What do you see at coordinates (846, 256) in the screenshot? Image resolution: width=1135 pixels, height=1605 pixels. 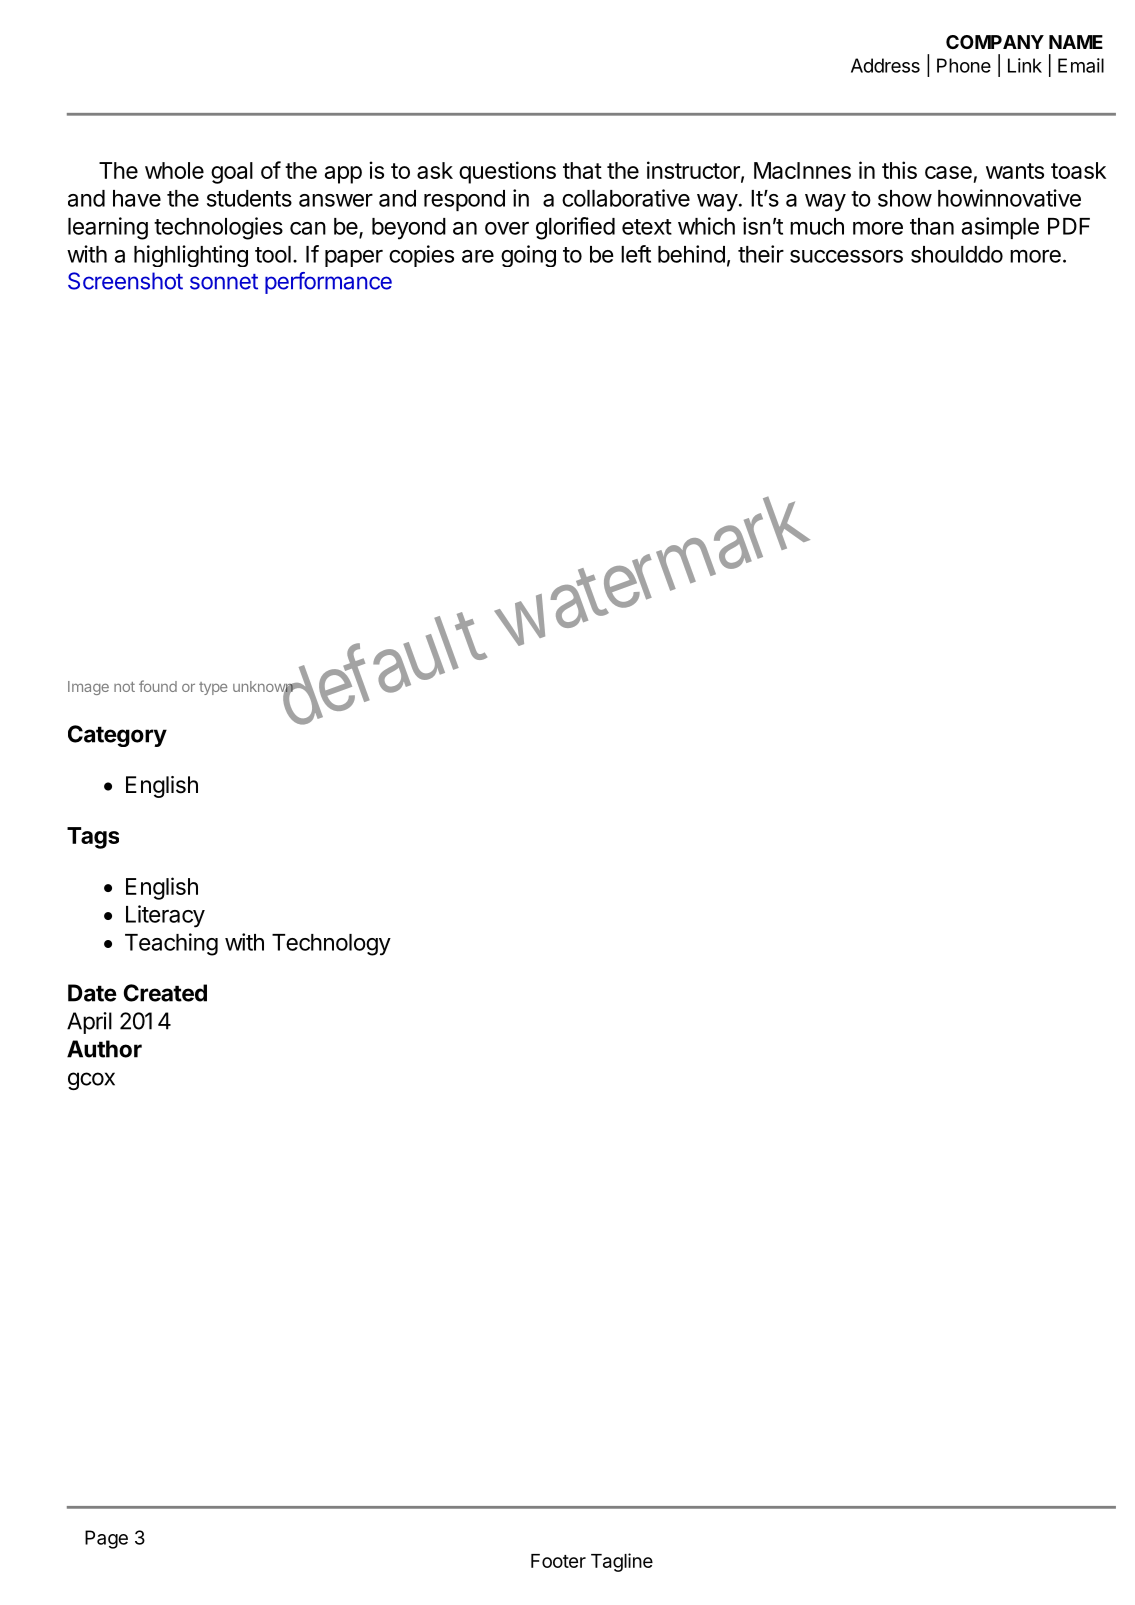 I see `successors` at bounding box center [846, 256].
